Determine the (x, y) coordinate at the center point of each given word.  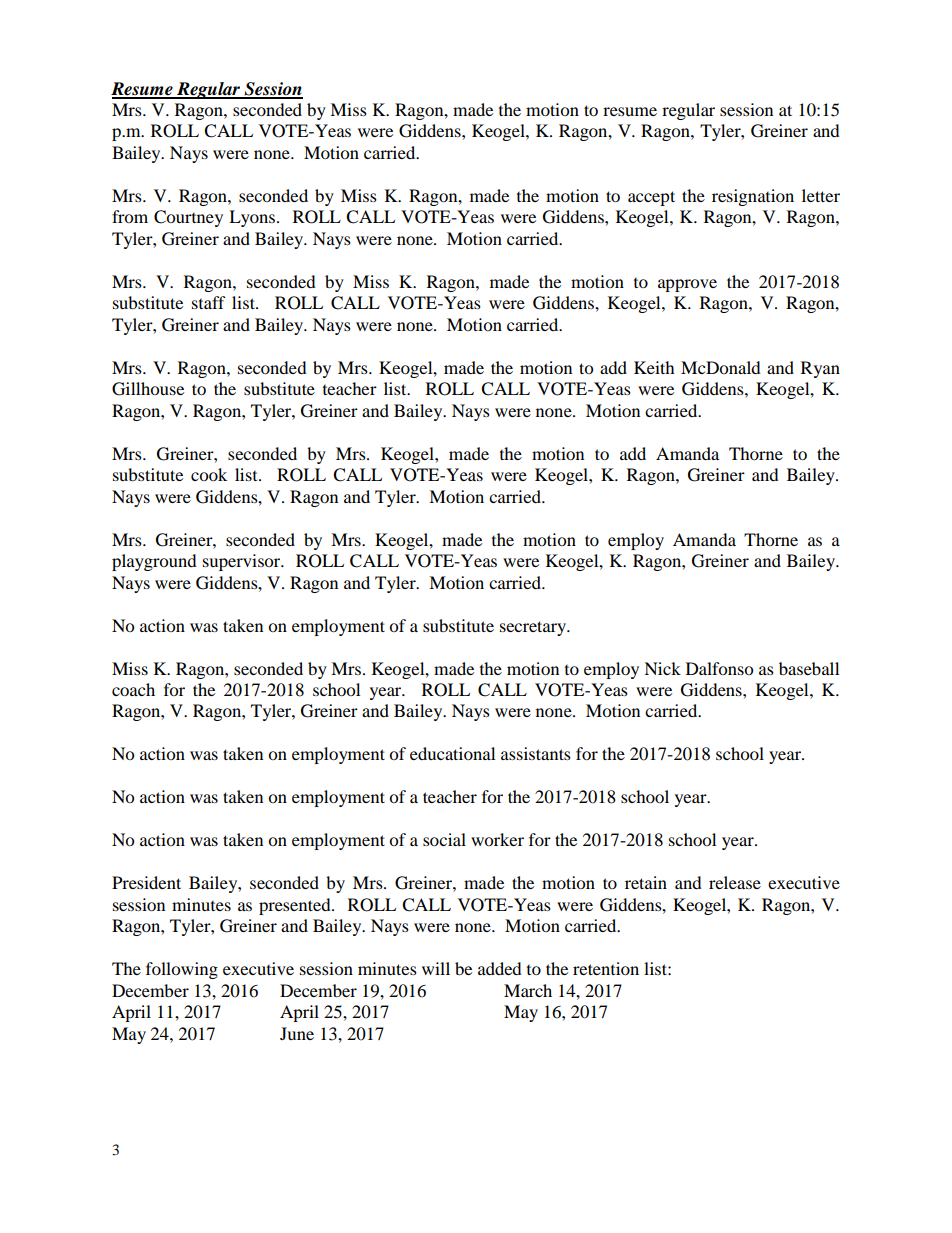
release (735, 882)
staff (209, 302)
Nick (662, 668)
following (182, 970)
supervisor (243, 562)
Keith (654, 367)
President (146, 882)
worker (497, 839)
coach (133, 689)
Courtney (188, 218)
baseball (809, 668)
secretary (534, 628)
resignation (753, 197)
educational (452, 753)
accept (651, 198)
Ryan (820, 369)
